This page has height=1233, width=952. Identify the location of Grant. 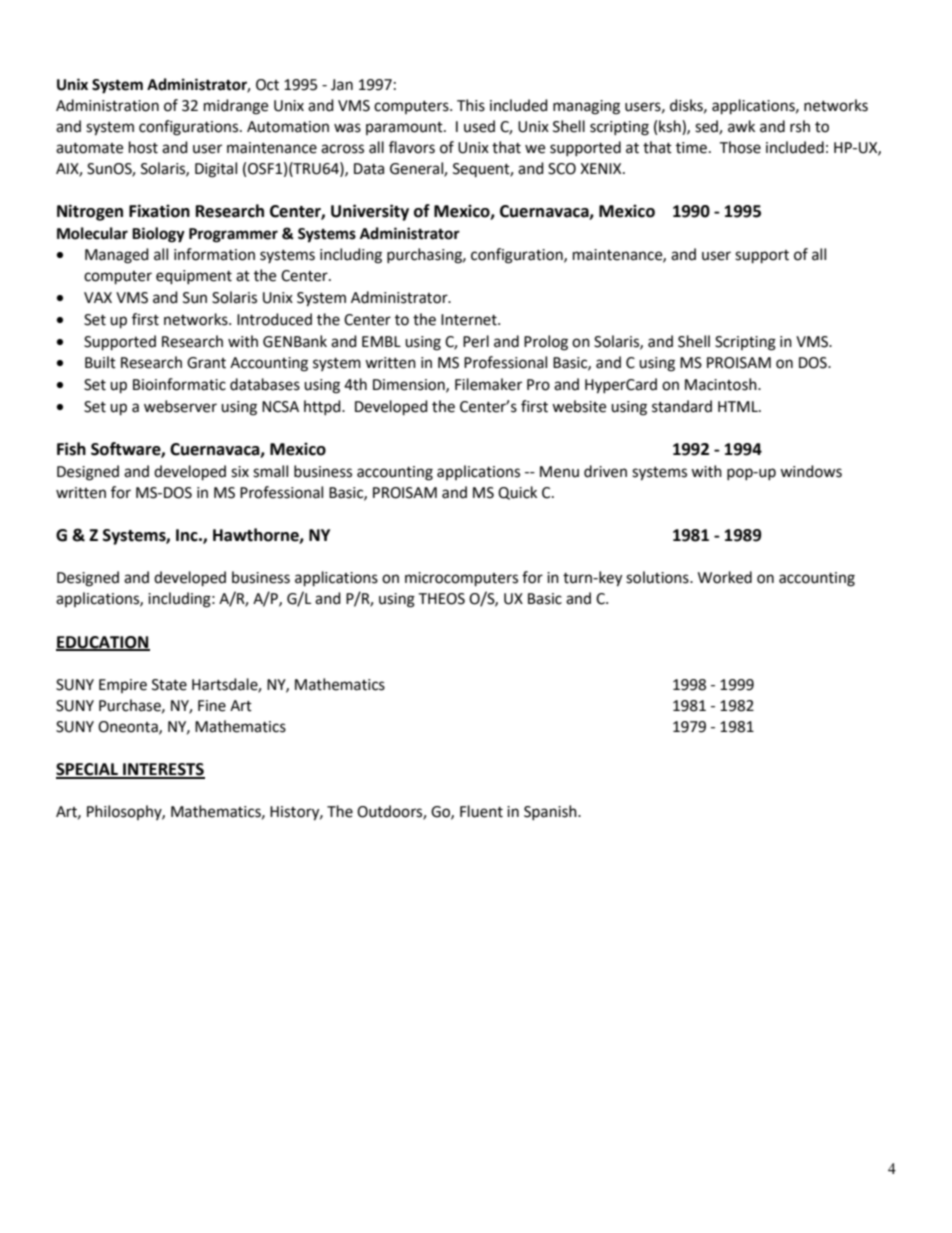
(206, 363).
